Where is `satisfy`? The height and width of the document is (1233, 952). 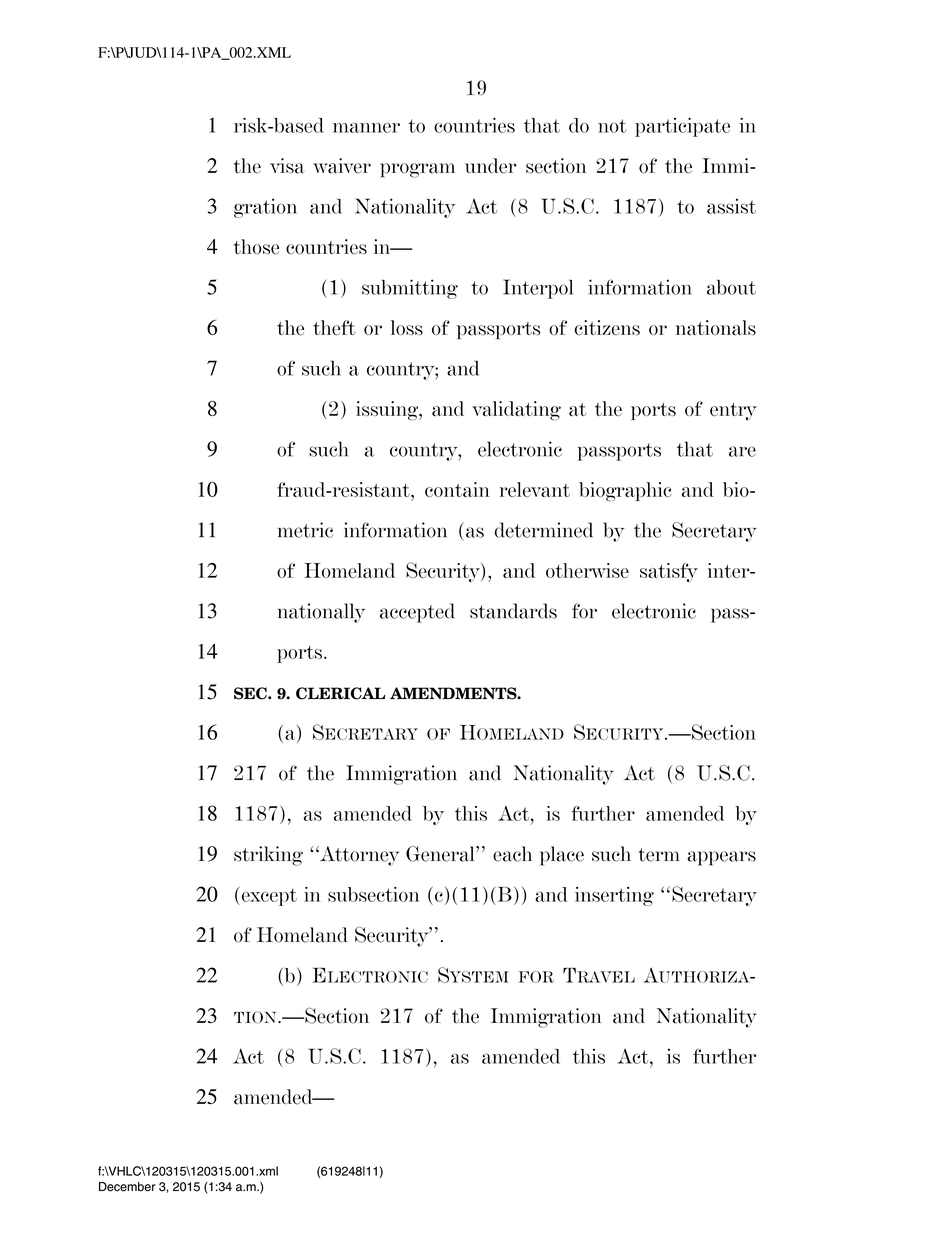
satisfy is located at coordinates (669, 572).
